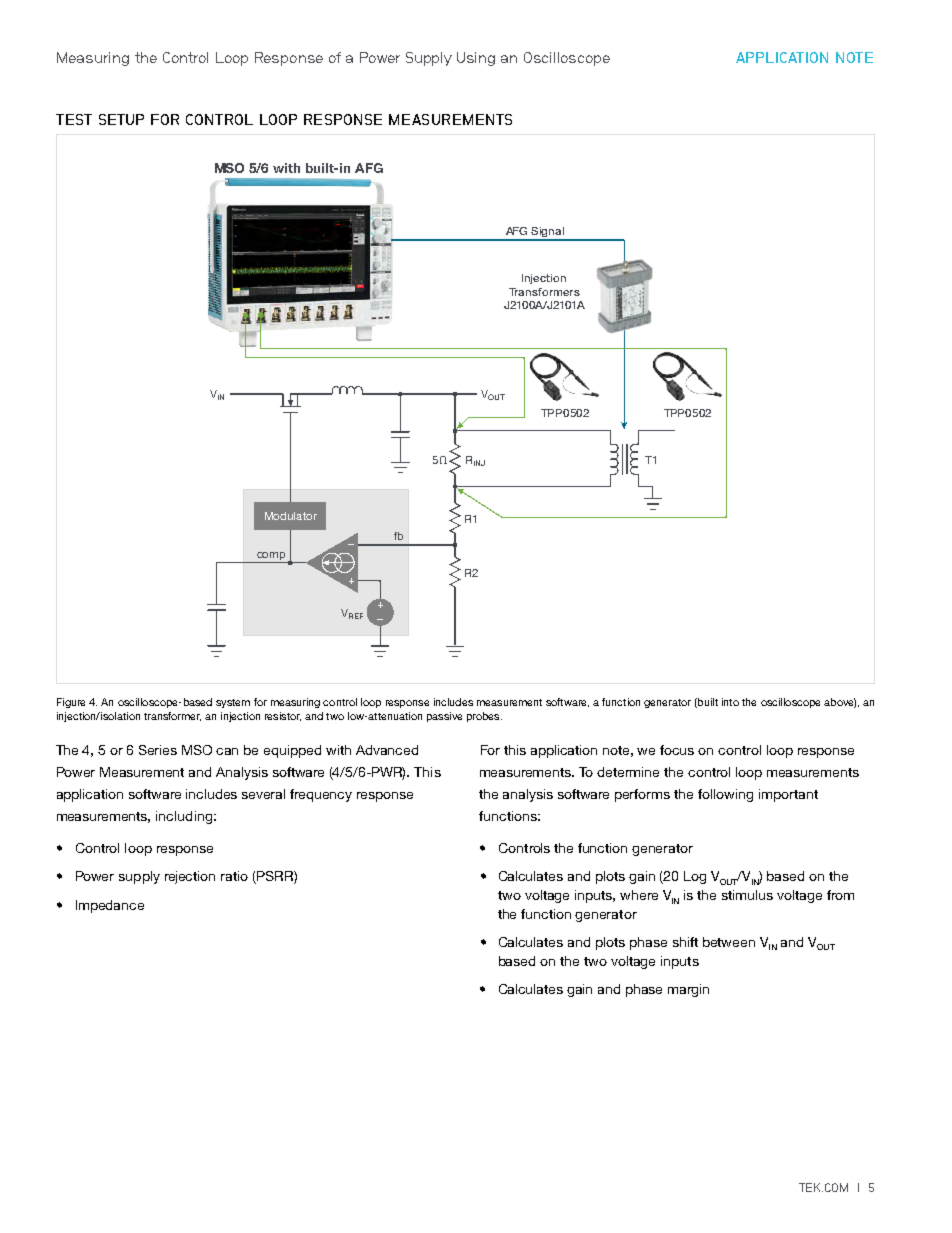  I want to click on TEST, so click(74, 119).
